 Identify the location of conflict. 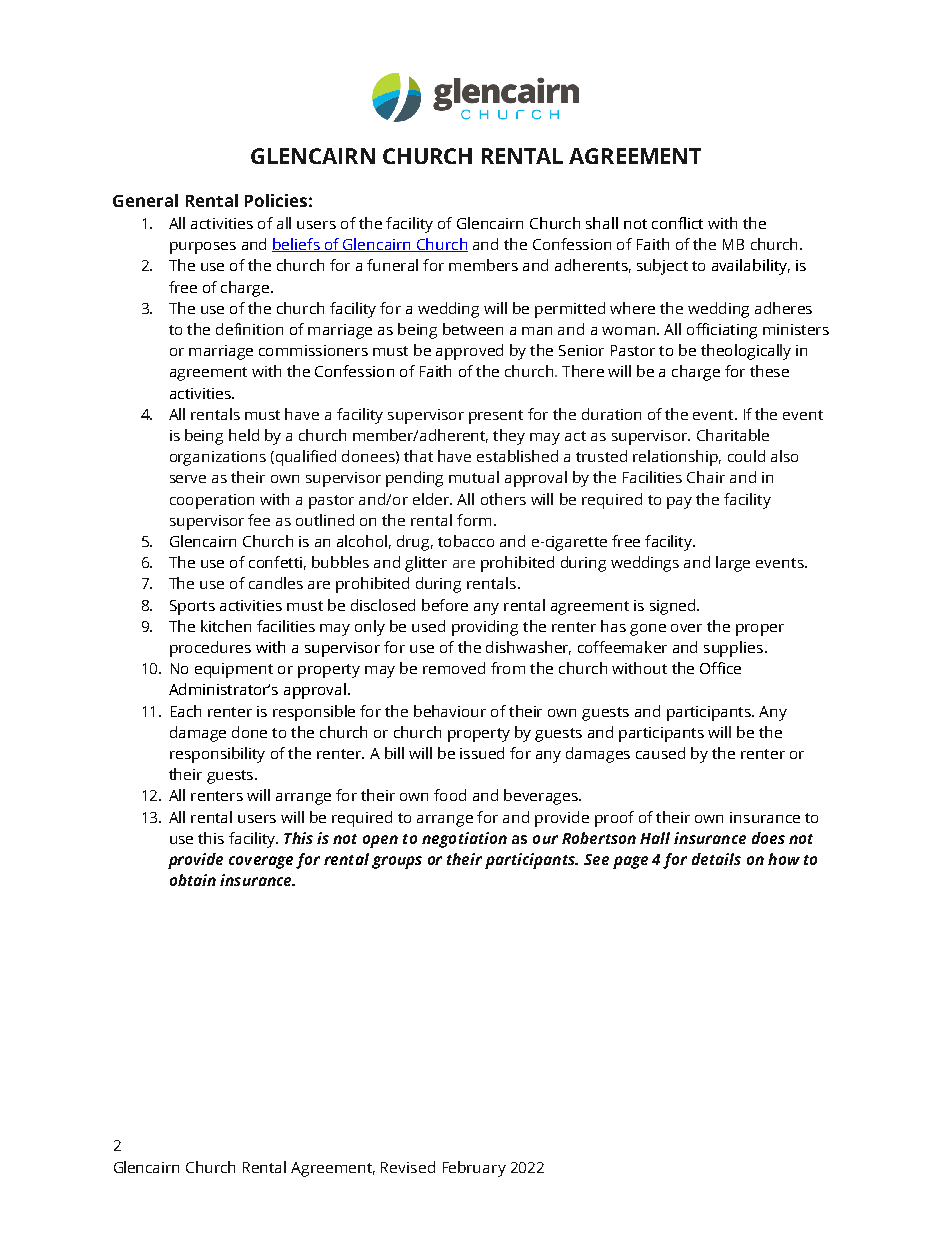
(677, 223).
